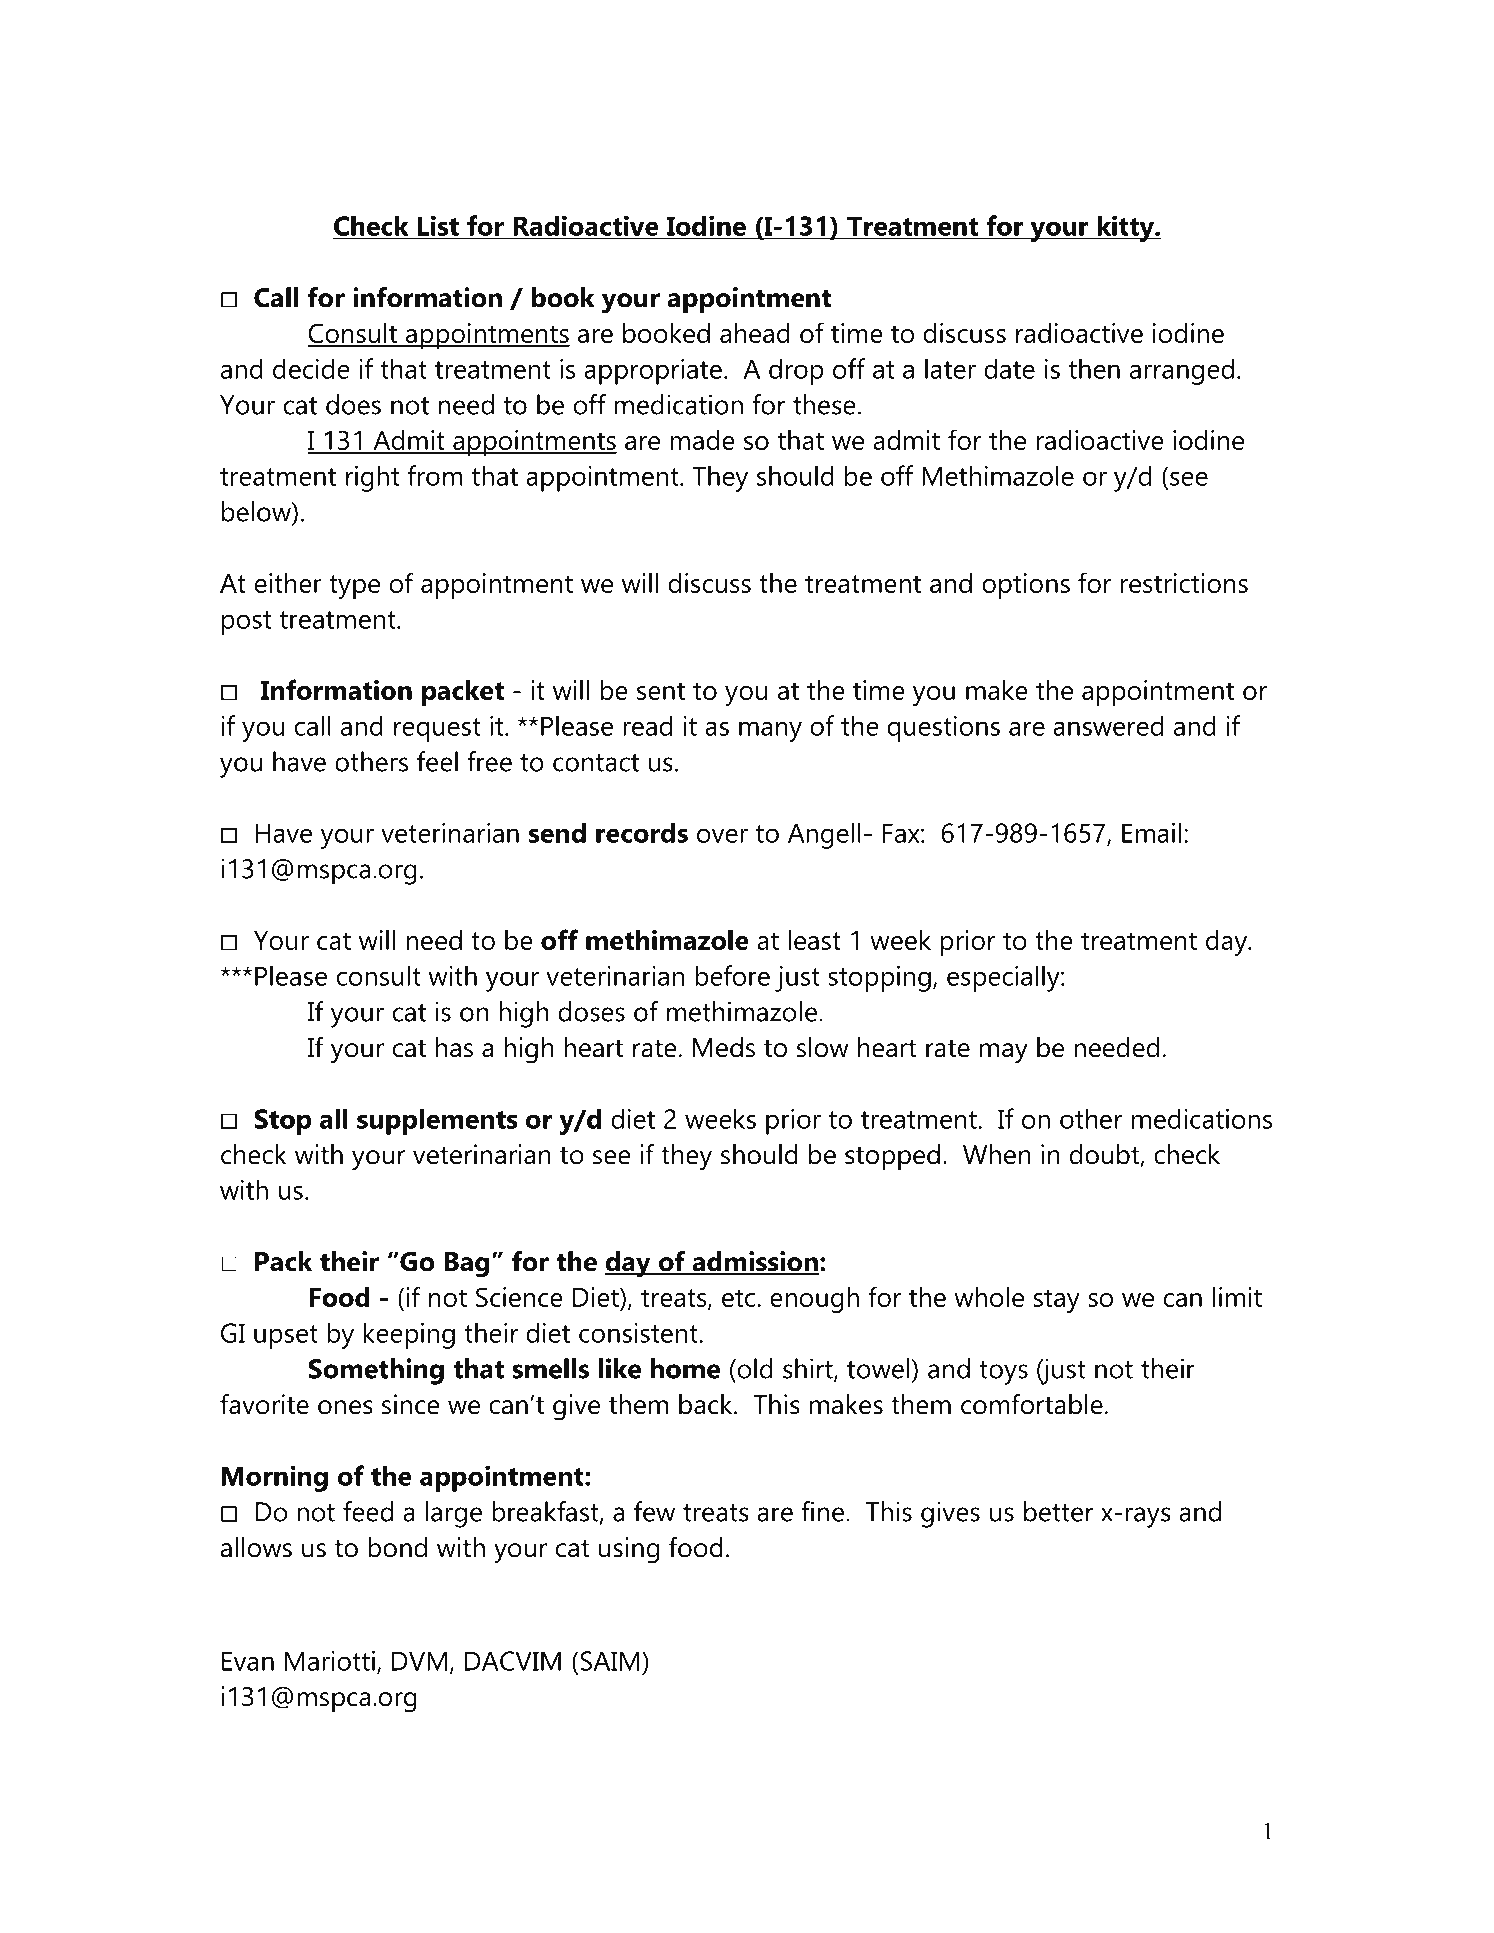 This image has height=1933, width=1494. What do you see at coordinates (409, 1335) in the image?
I see `keeping` at bounding box center [409, 1335].
